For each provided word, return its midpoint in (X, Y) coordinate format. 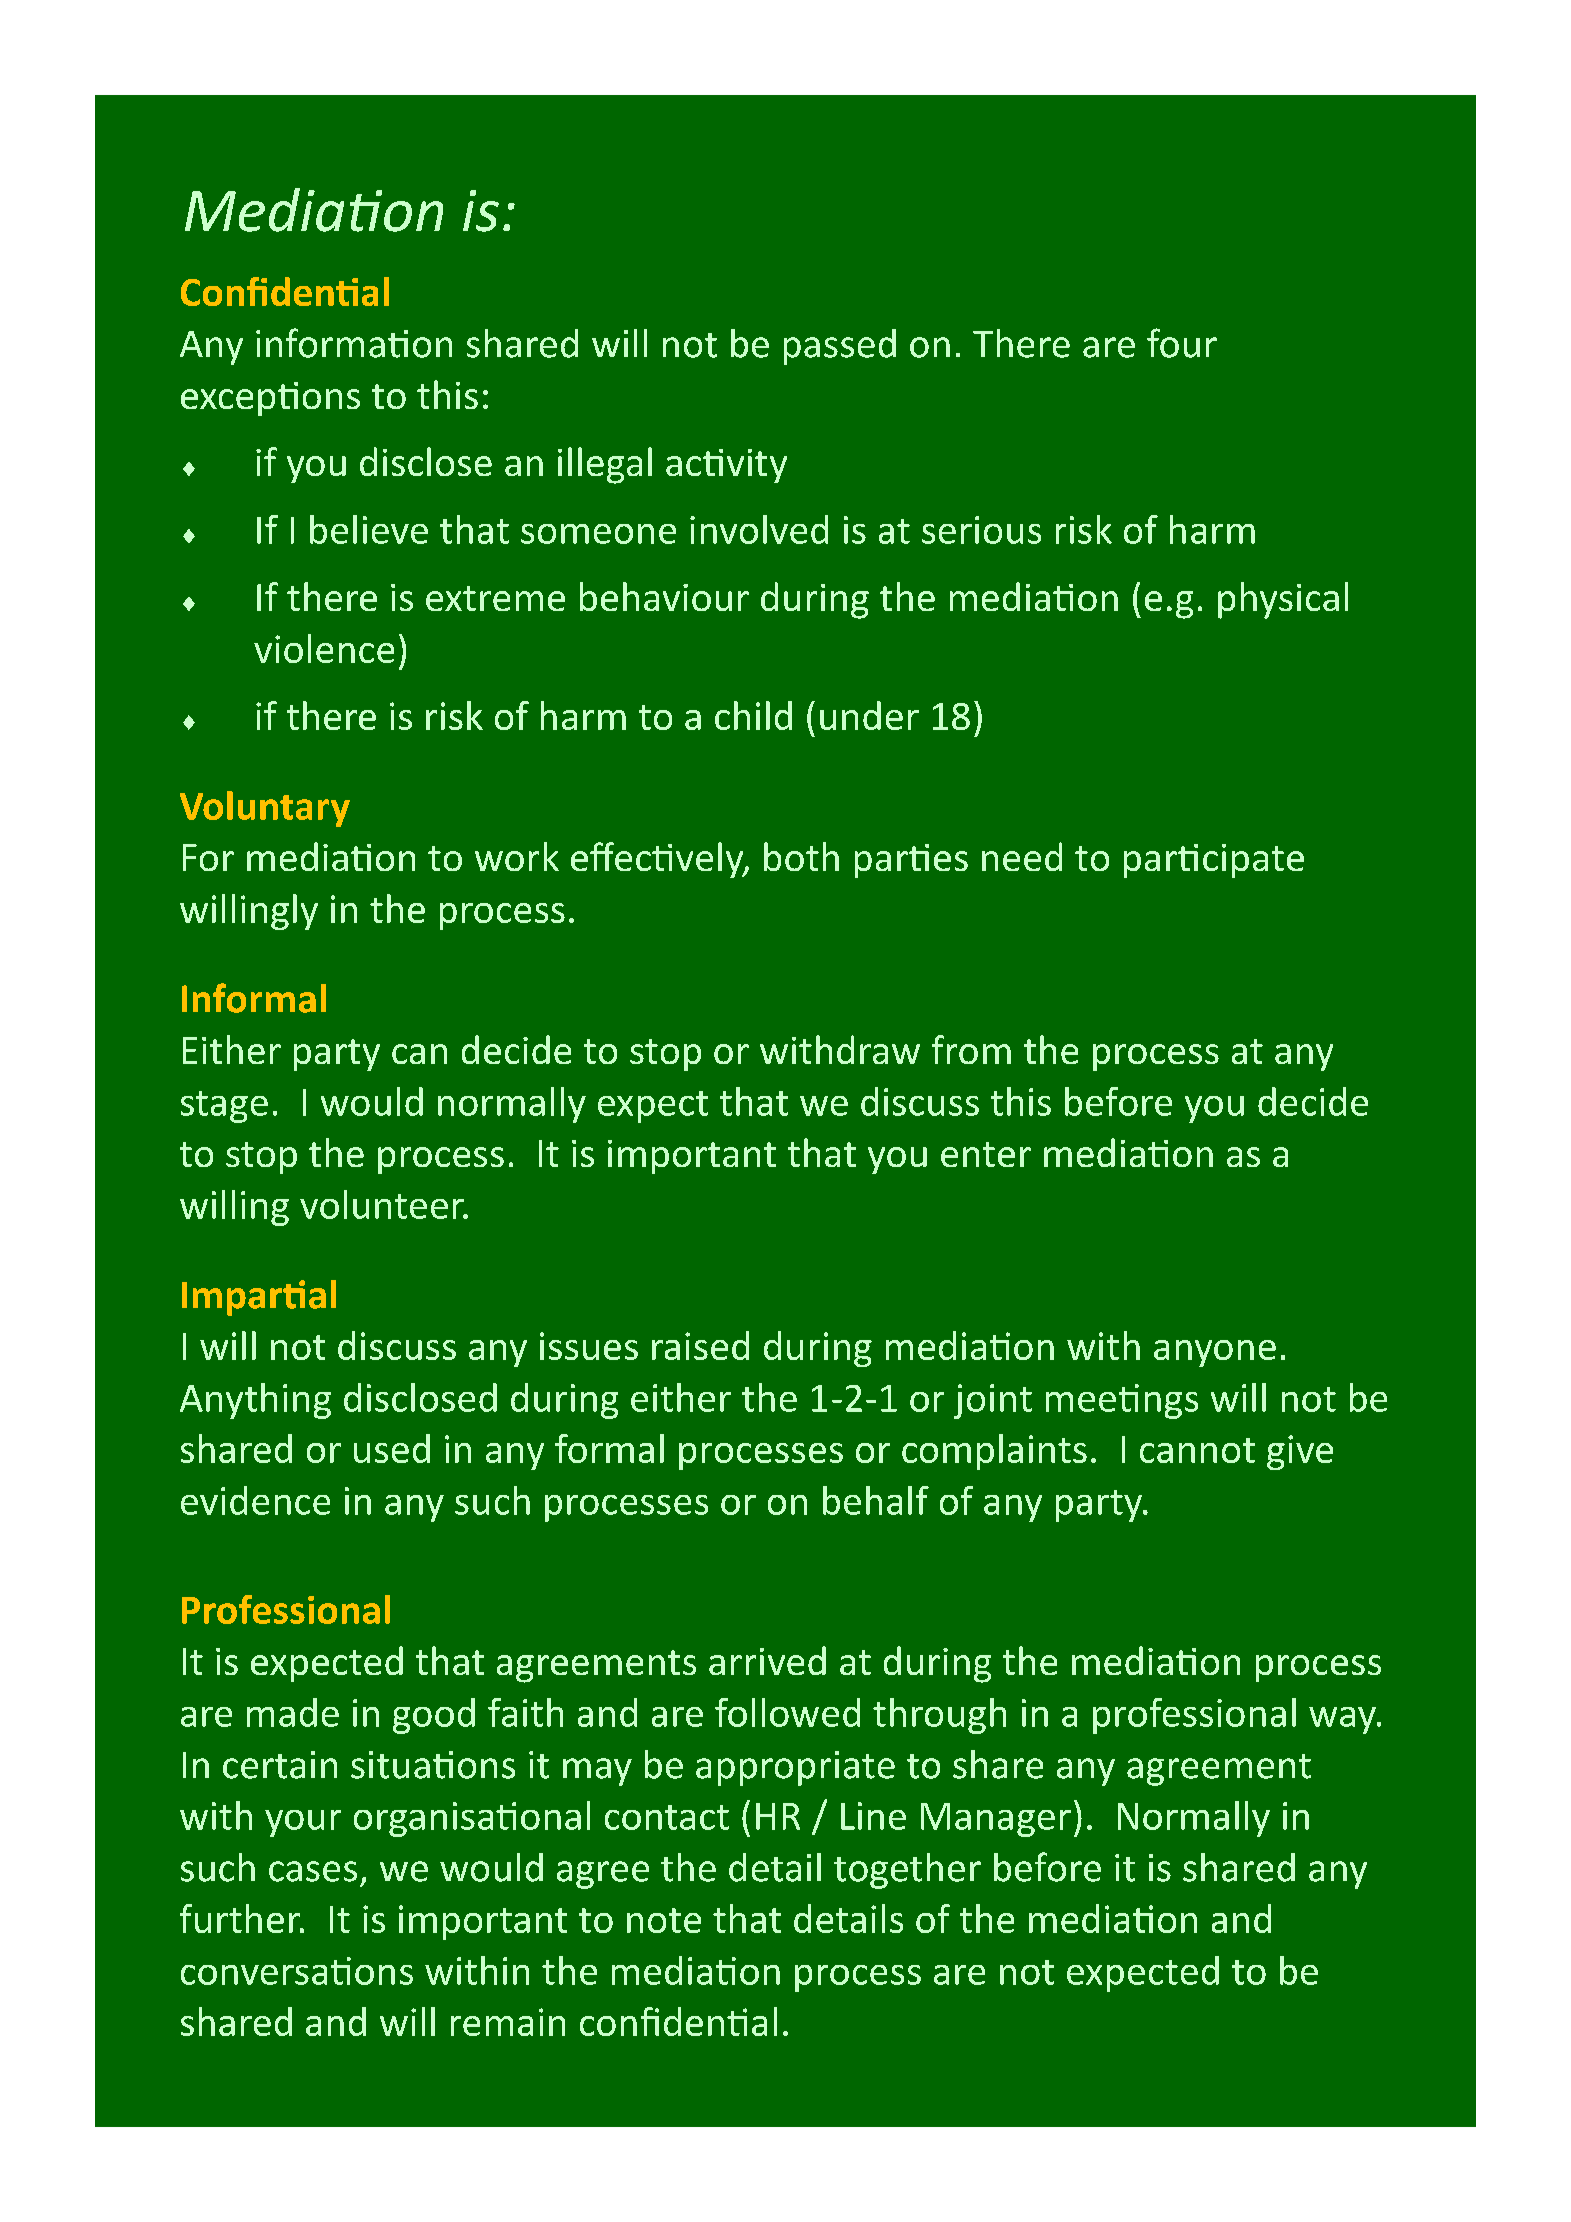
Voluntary (265, 809)
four (1182, 343)
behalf (876, 1500)
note (664, 1920)
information (354, 343)
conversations (297, 1971)
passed (840, 347)
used (392, 1448)
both (801, 856)
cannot (1197, 1450)
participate (1214, 861)
